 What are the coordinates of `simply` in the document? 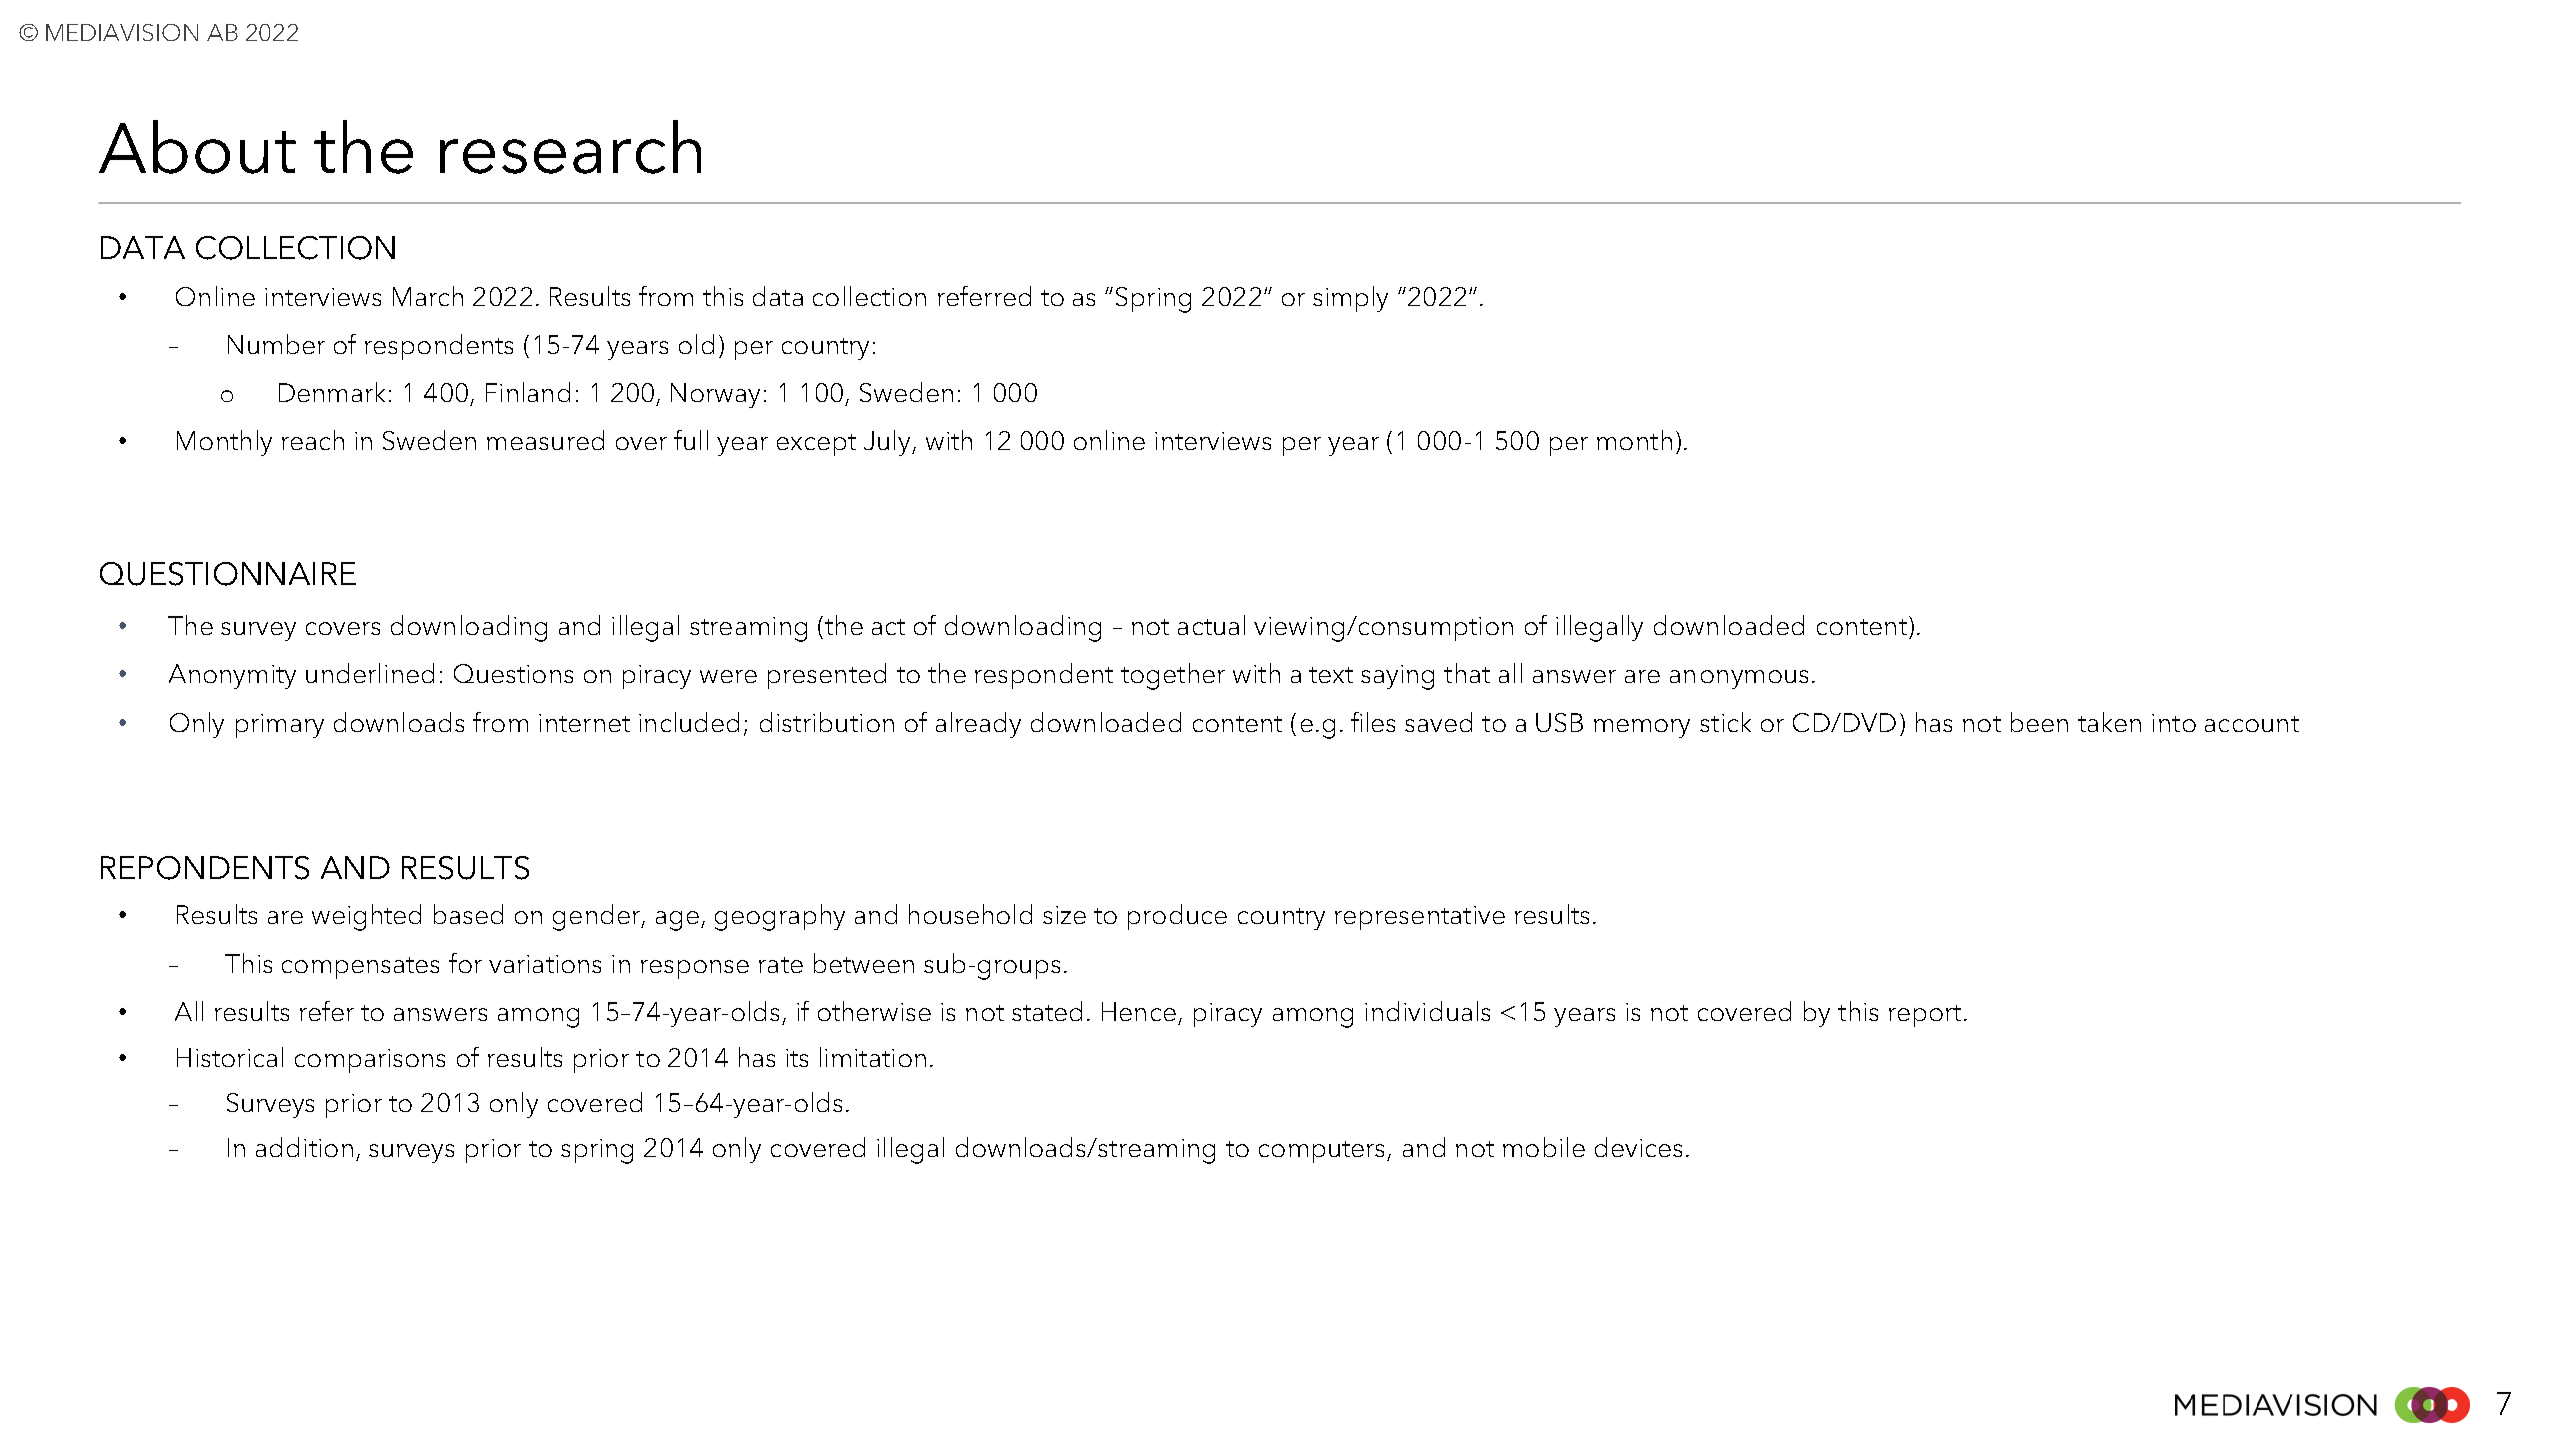 It's located at (1350, 299).
